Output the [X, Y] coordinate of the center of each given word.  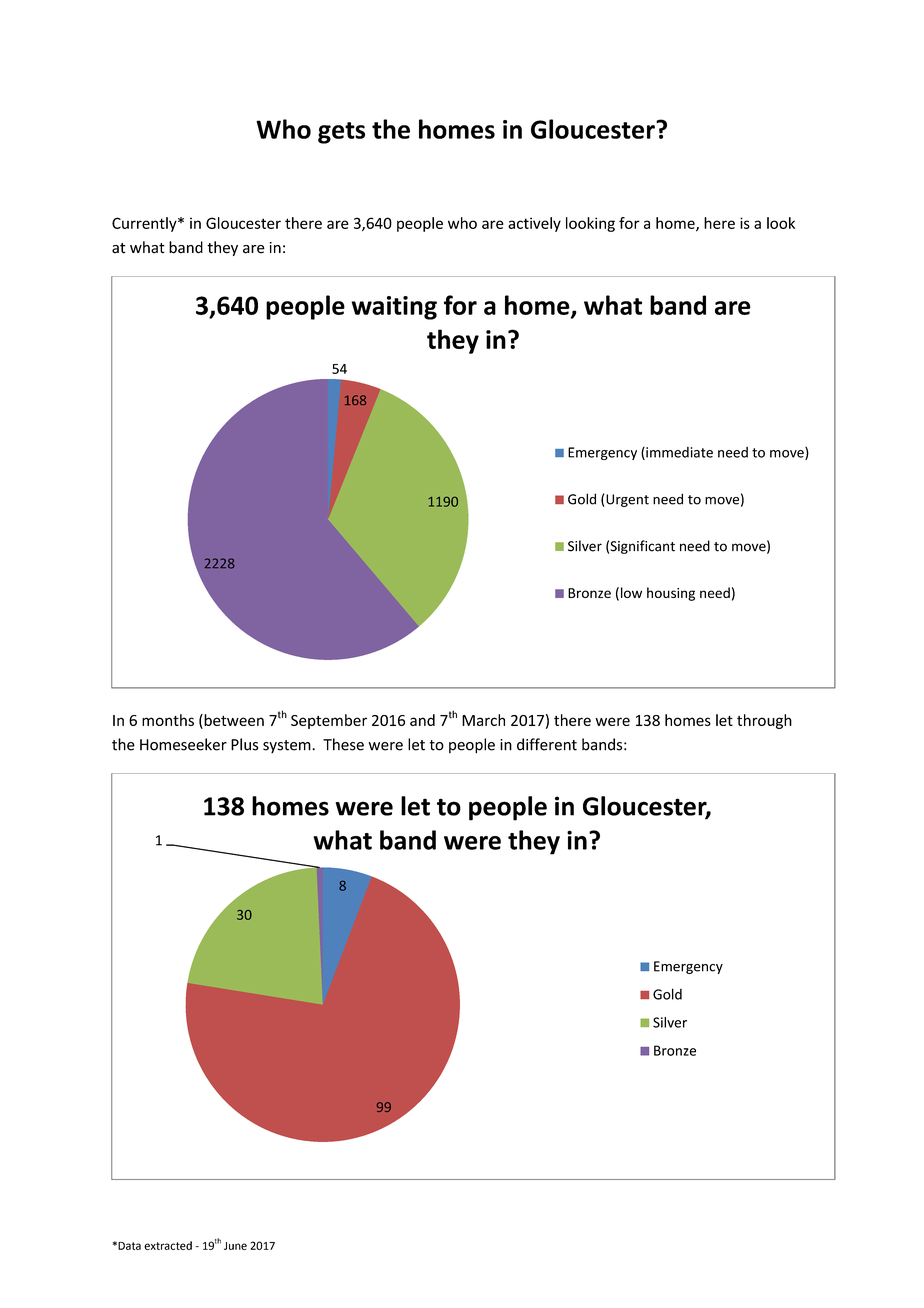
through [764, 721]
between [233, 720]
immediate [678, 453]
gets [341, 133]
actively [534, 224]
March [483, 720]
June [235, 1246]
